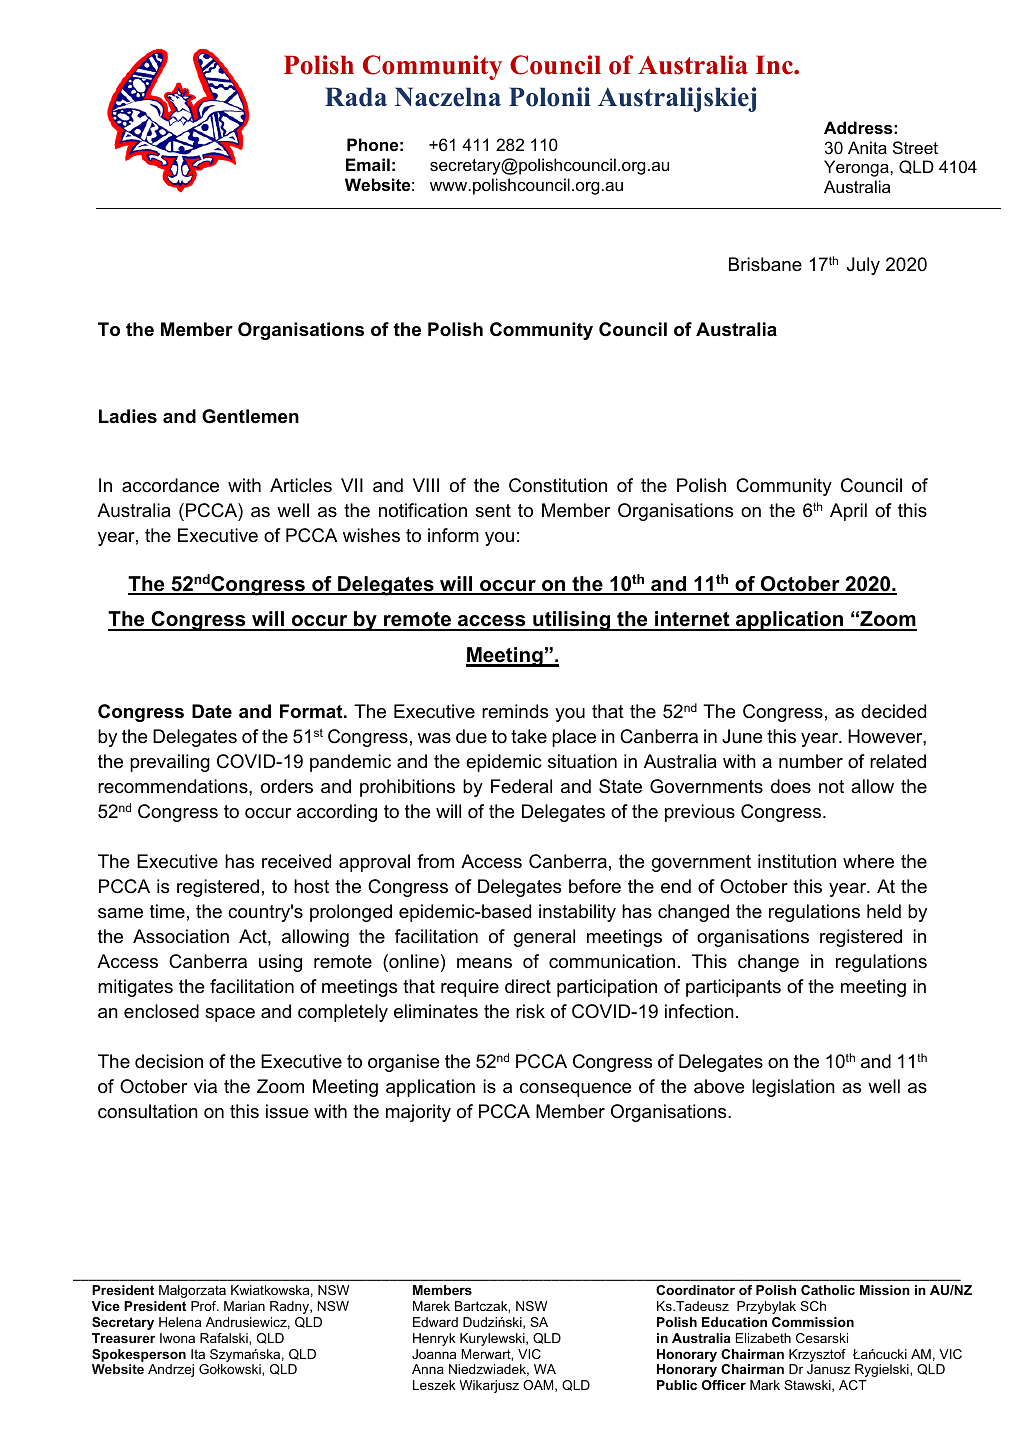 This image has height=1450, width=1025. I want to click on legislation, so click(793, 1088).
